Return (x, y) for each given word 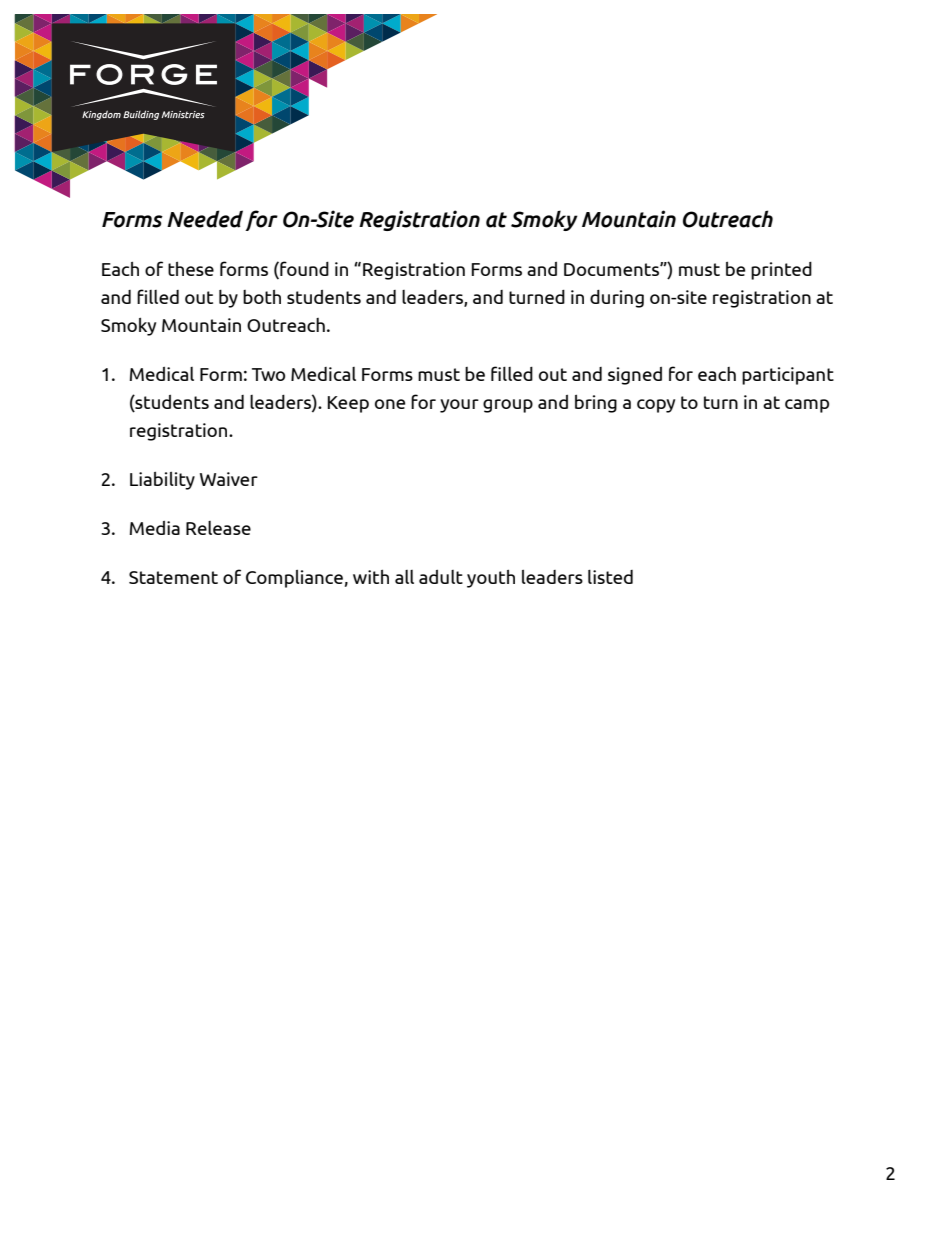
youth (491, 579)
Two (268, 374)
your (459, 406)
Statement (173, 577)
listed (610, 577)
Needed (205, 219)
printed (781, 271)
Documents (612, 269)
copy (656, 406)
